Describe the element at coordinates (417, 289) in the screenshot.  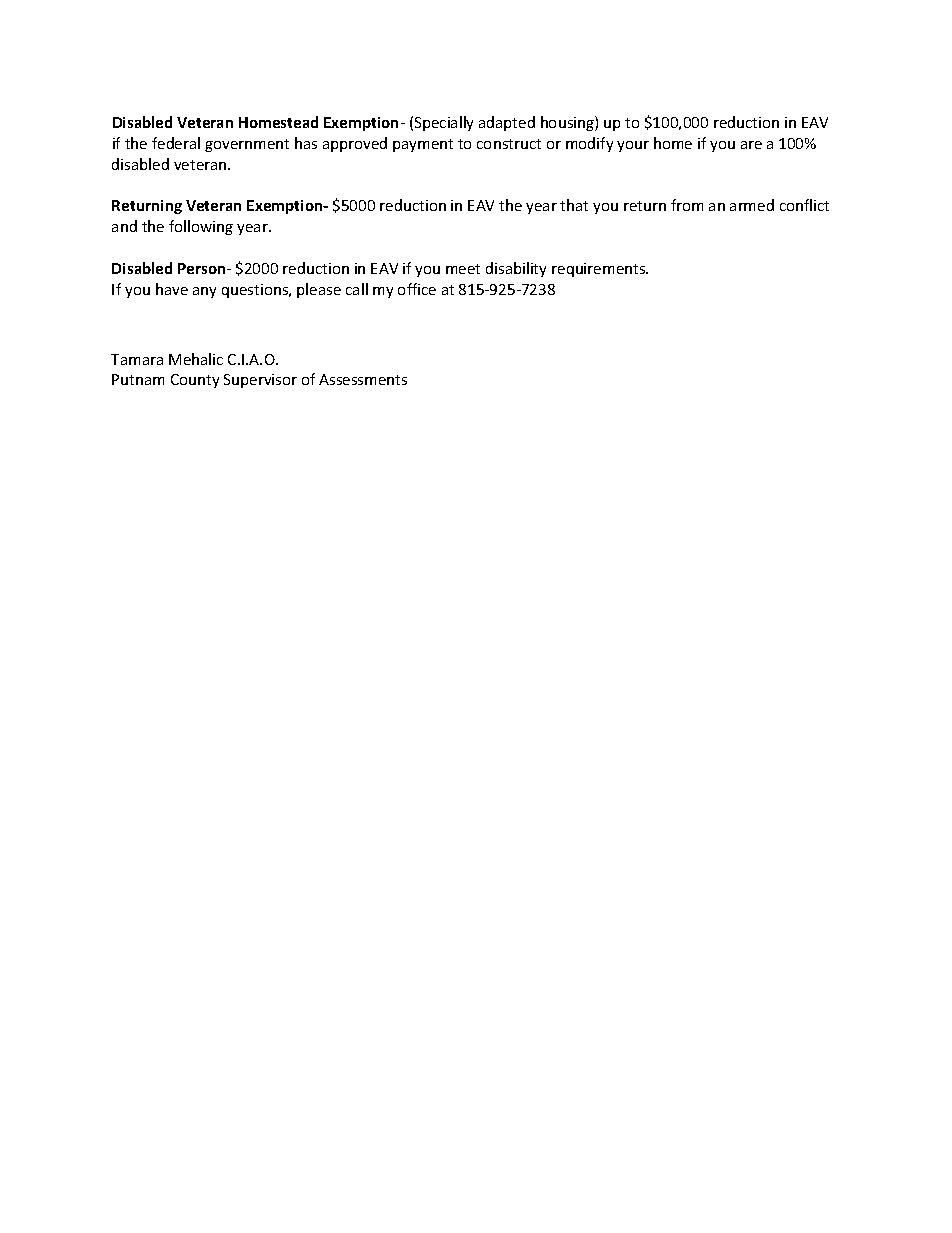
I see `office` at that location.
